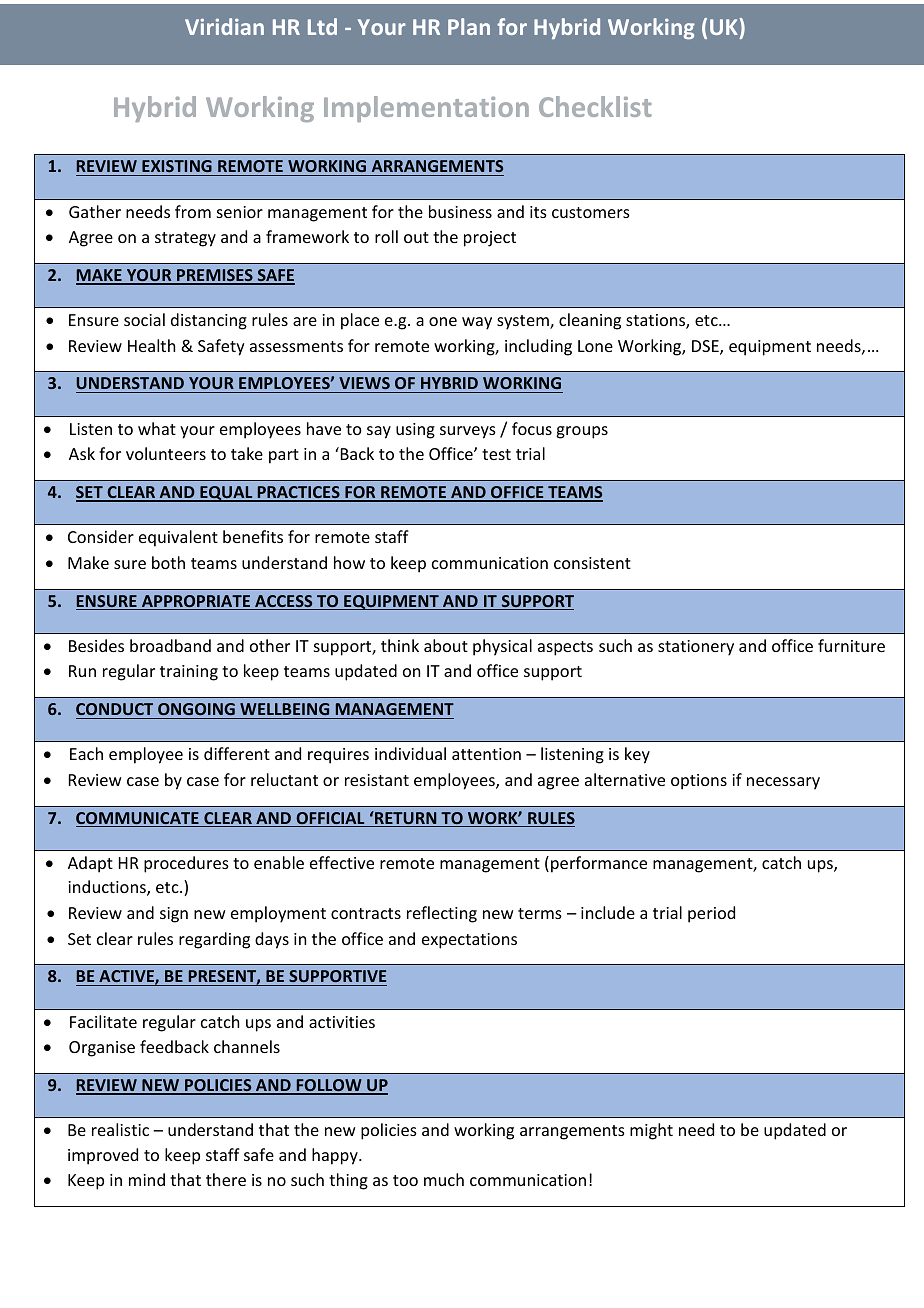 This screenshot has height=1308, width=924. I want to click on APPROPRIATE, so click(196, 602).
